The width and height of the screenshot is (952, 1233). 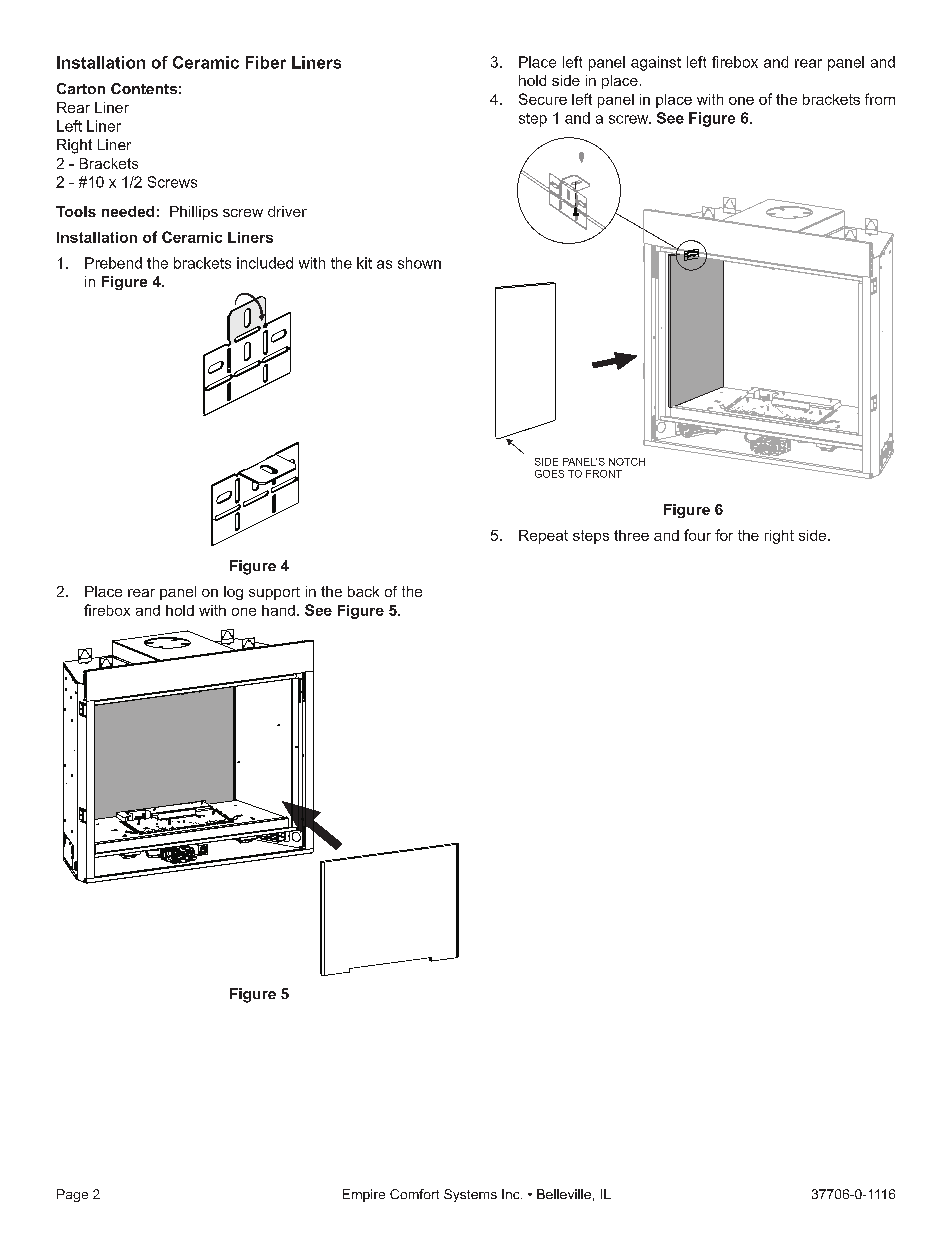 I want to click on log, so click(x=233, y=593).
